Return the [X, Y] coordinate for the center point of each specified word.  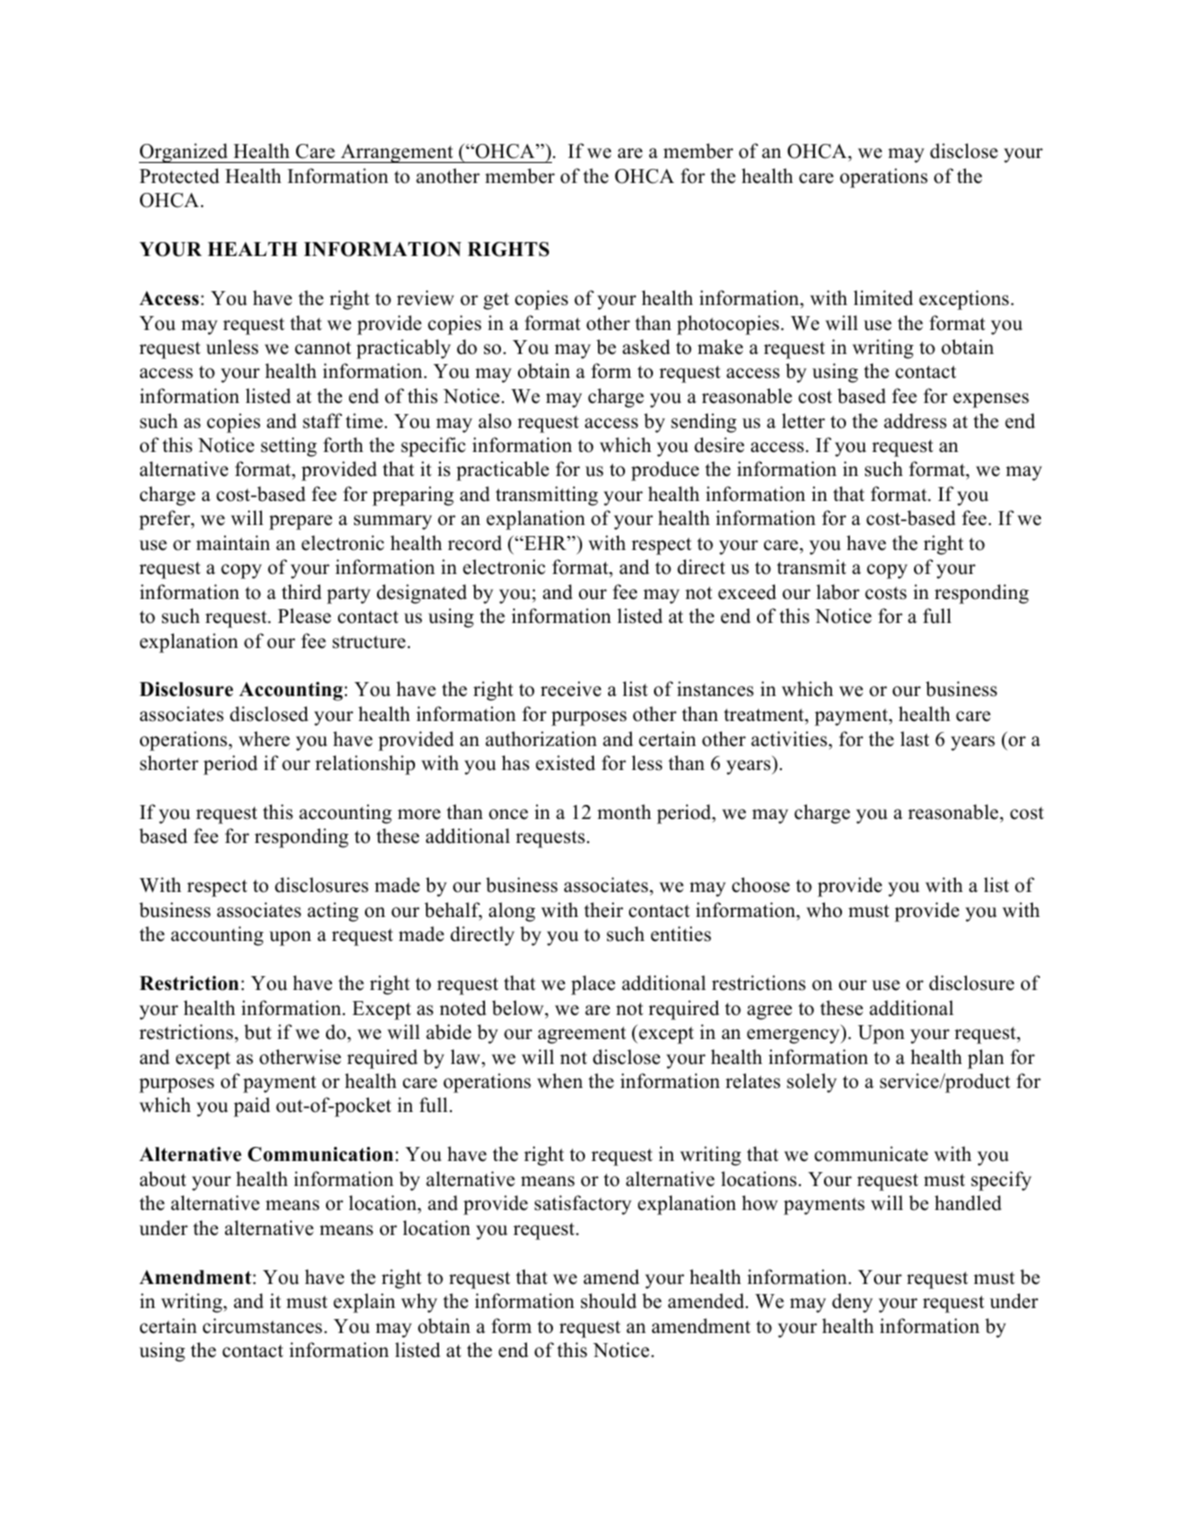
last [914, 739]
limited [883, 298]
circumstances [264, 1326]
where [264, 739]
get [496, 301]
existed [565, 763]
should [609, 1301]
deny [852, 1303]
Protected [179, 176]
